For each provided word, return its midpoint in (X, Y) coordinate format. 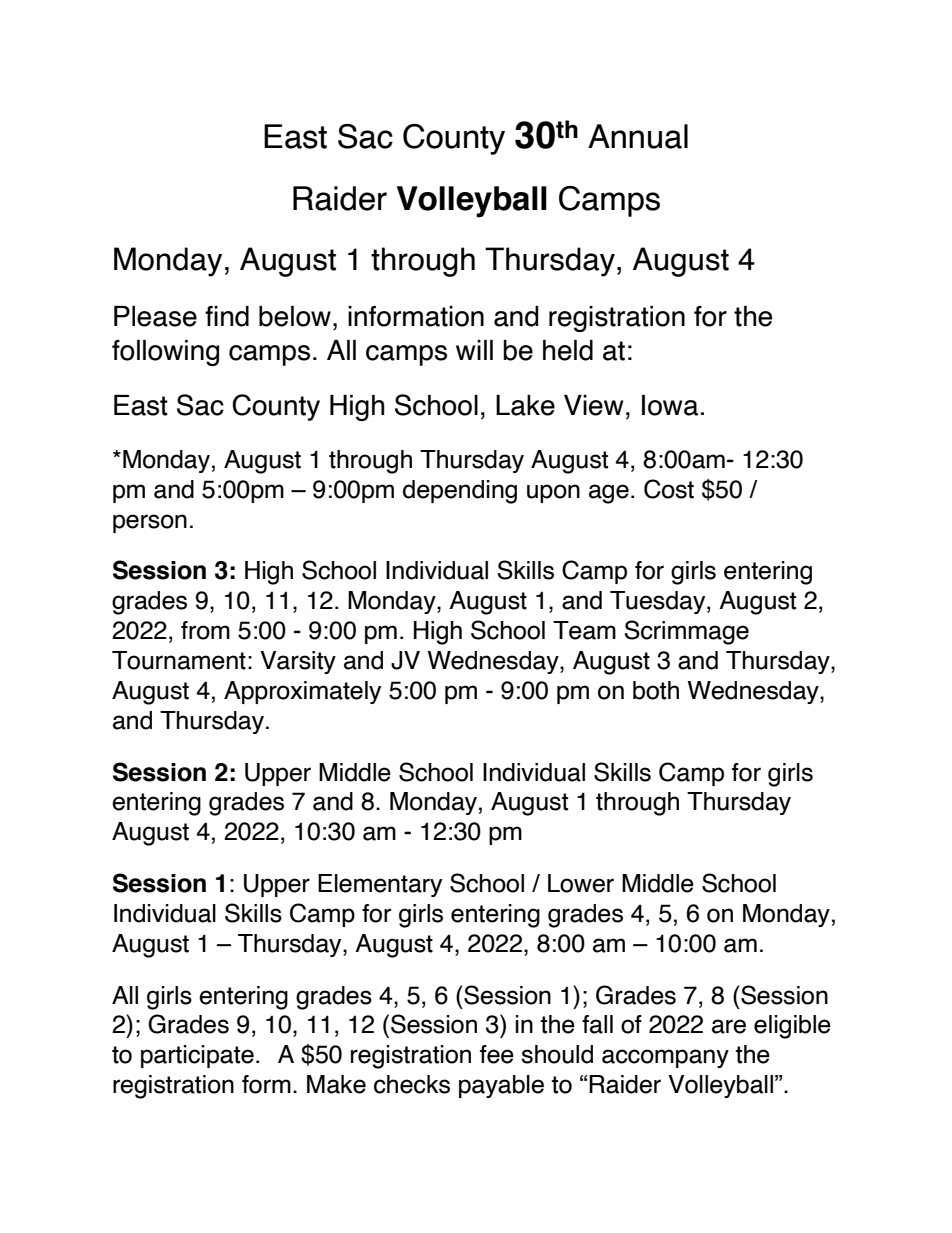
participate (197, 1056)
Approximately (302, 692)
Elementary (380, 885)
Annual (638, 136)
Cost (669, 489)
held (568, 350)
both (656, 690)
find (227, 316)
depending (460, 492)
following (165, 353)
